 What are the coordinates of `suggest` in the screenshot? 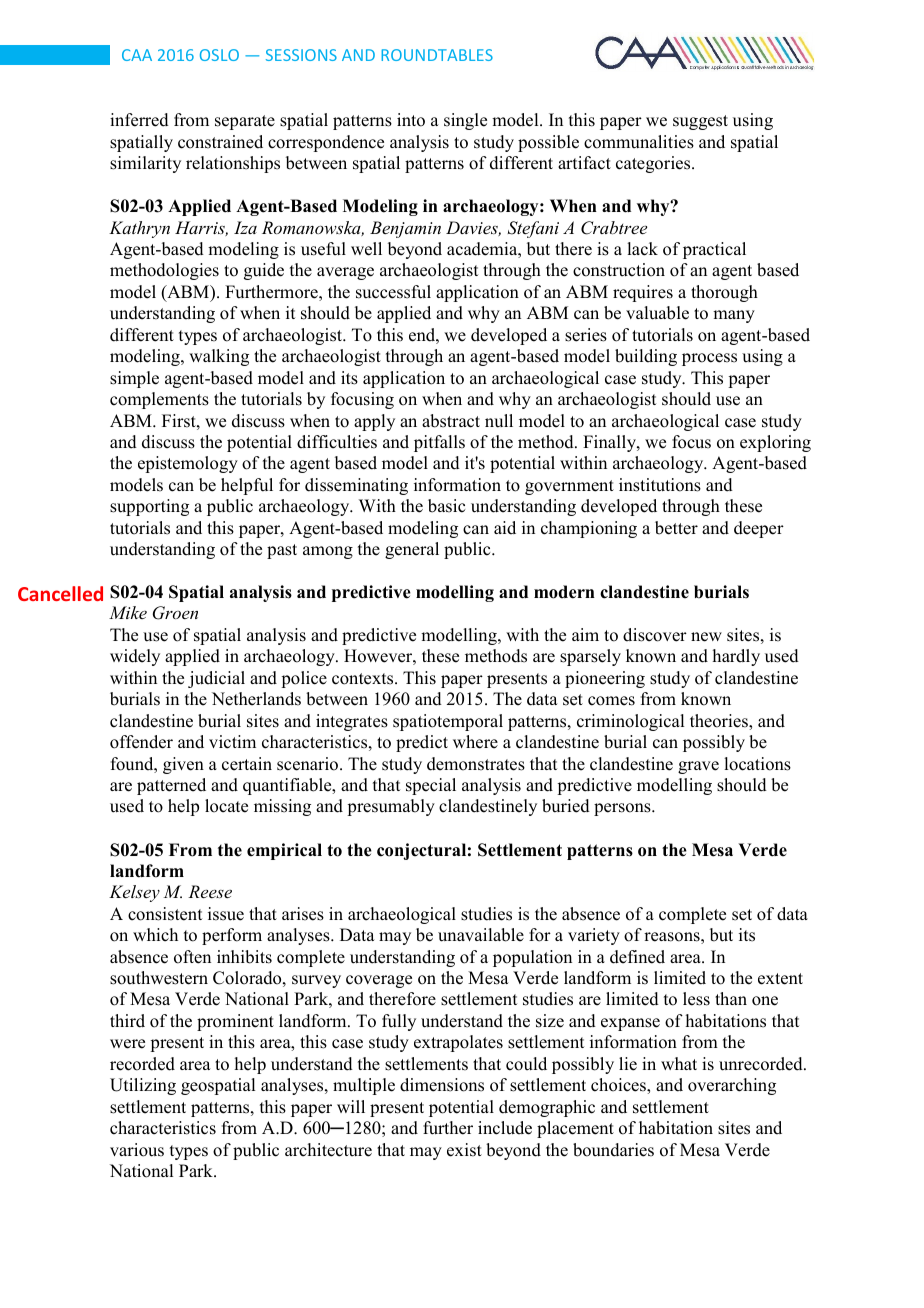 It's located at (700, 122).
